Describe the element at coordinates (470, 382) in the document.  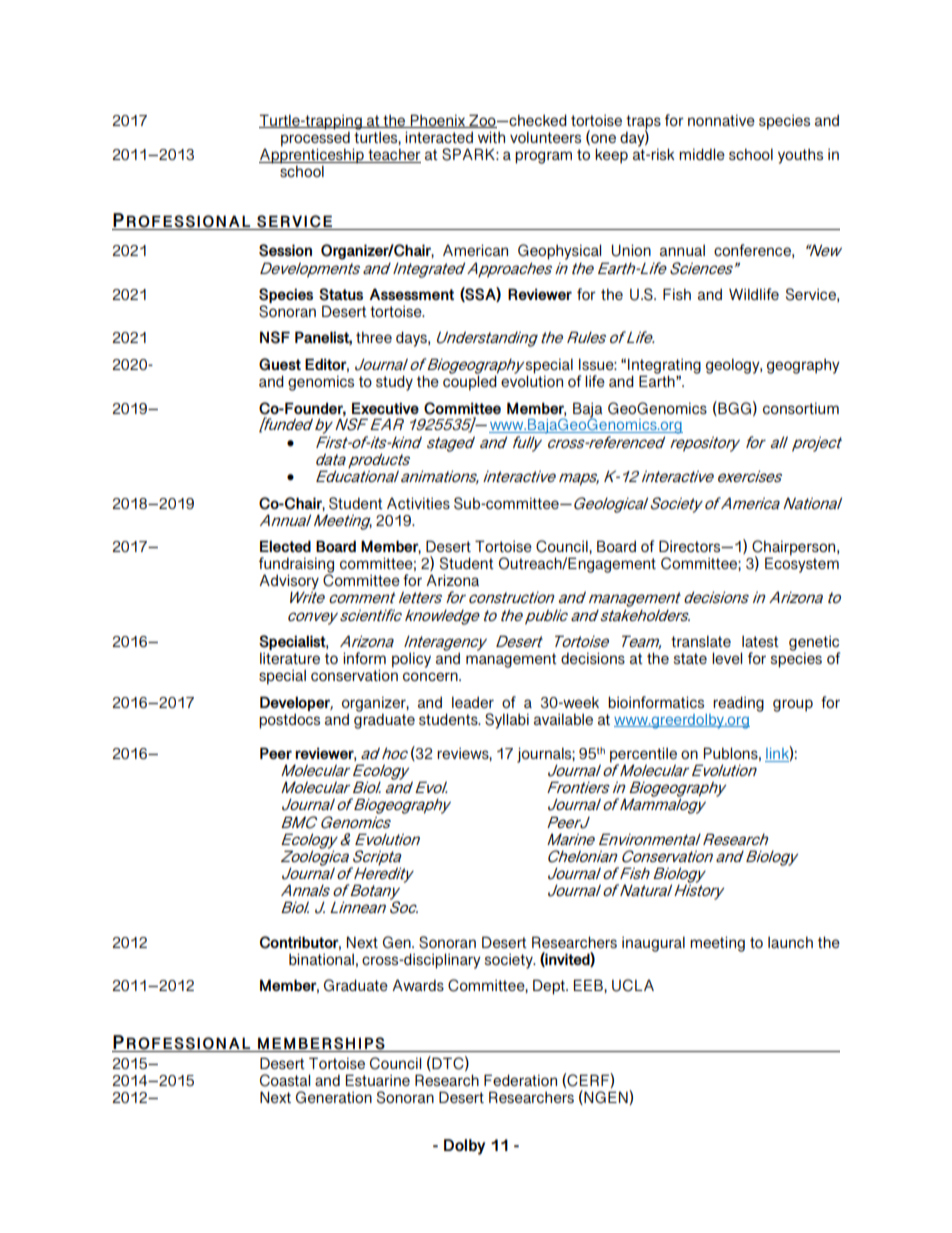
I see `coupled` at that location.
